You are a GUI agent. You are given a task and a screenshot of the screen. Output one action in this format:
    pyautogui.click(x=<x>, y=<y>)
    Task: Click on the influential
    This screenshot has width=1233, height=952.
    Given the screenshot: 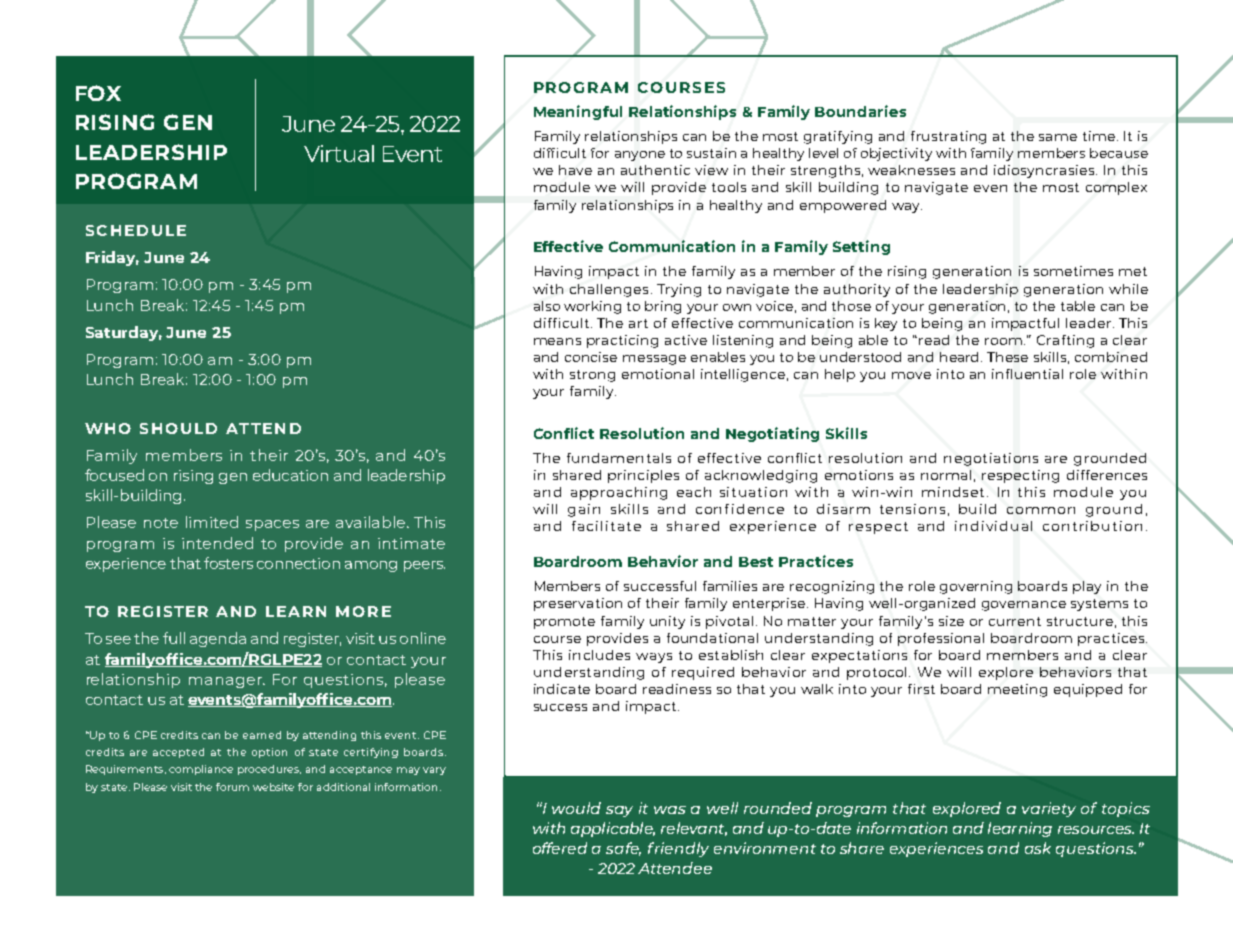 What is the action you would take?
    pyautogui.click(x=1027, y=374)
